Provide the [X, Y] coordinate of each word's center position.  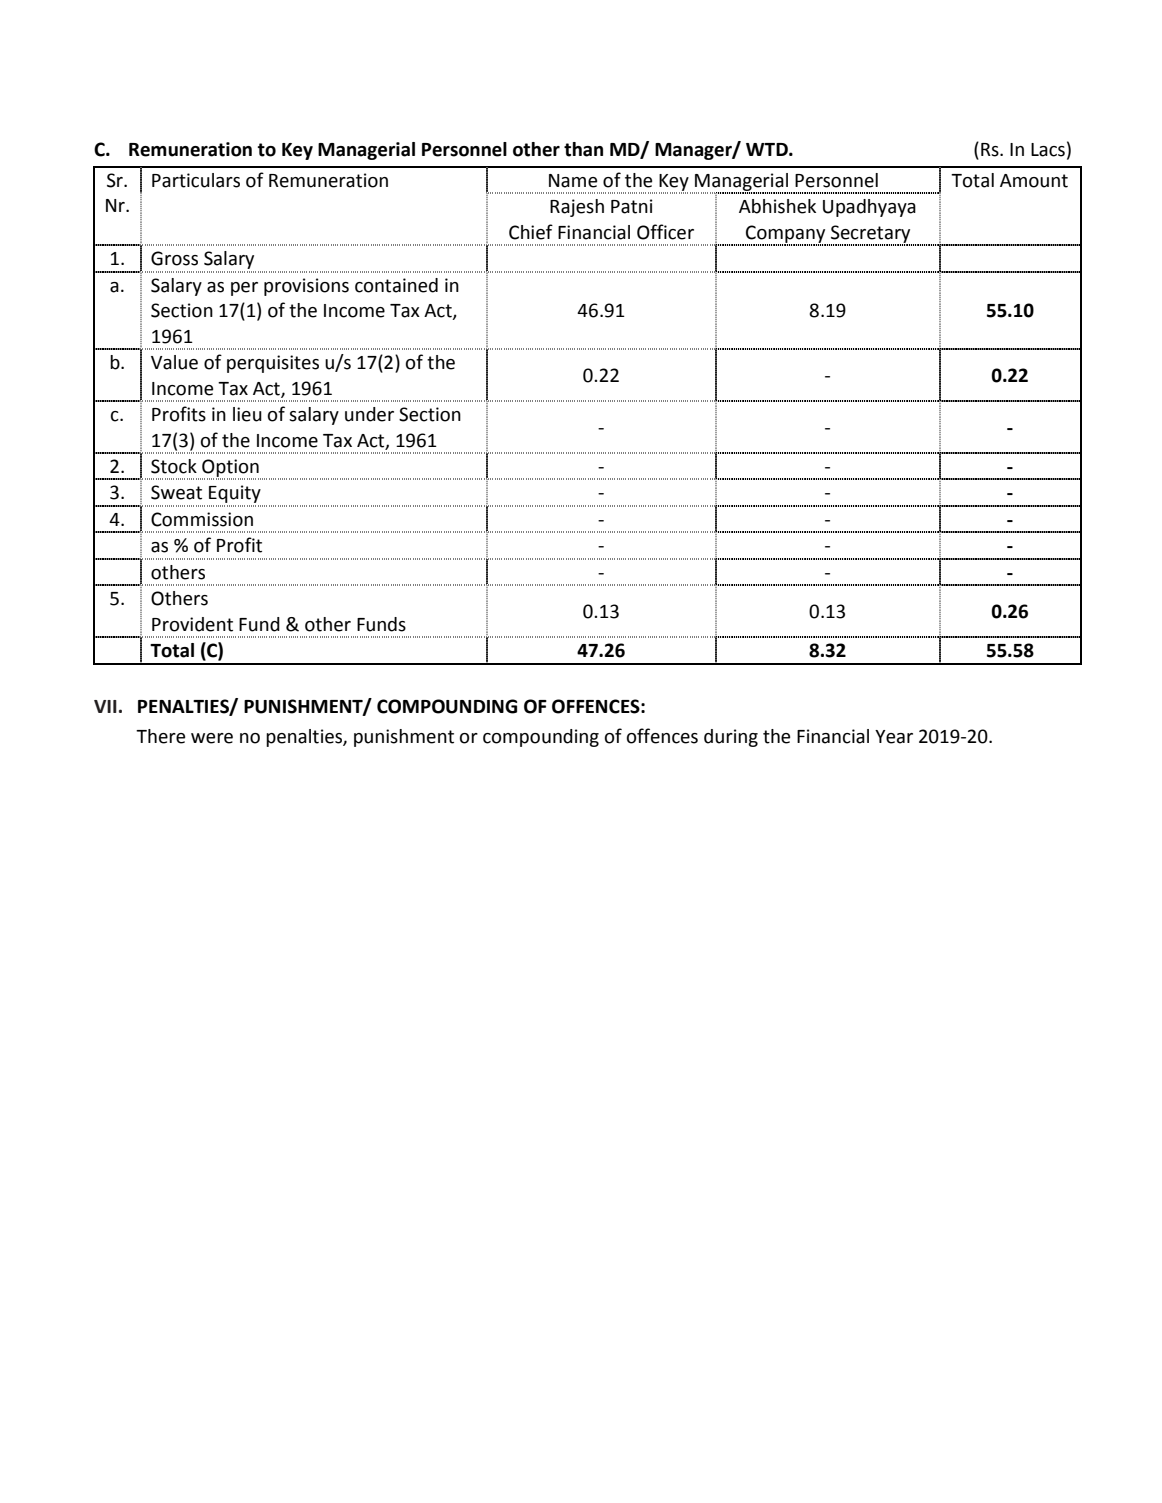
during [731, 738]
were [212, 738]
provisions [306, 287]
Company [786, 235]
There [160, 736]
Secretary [870, 235]
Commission [202, 519]
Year [894, 737]
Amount [1034, 181]
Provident [192, 624]
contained [396, 285]
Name [573, 181]
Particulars [196, 180]
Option [230, 469]
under [369, 414]
